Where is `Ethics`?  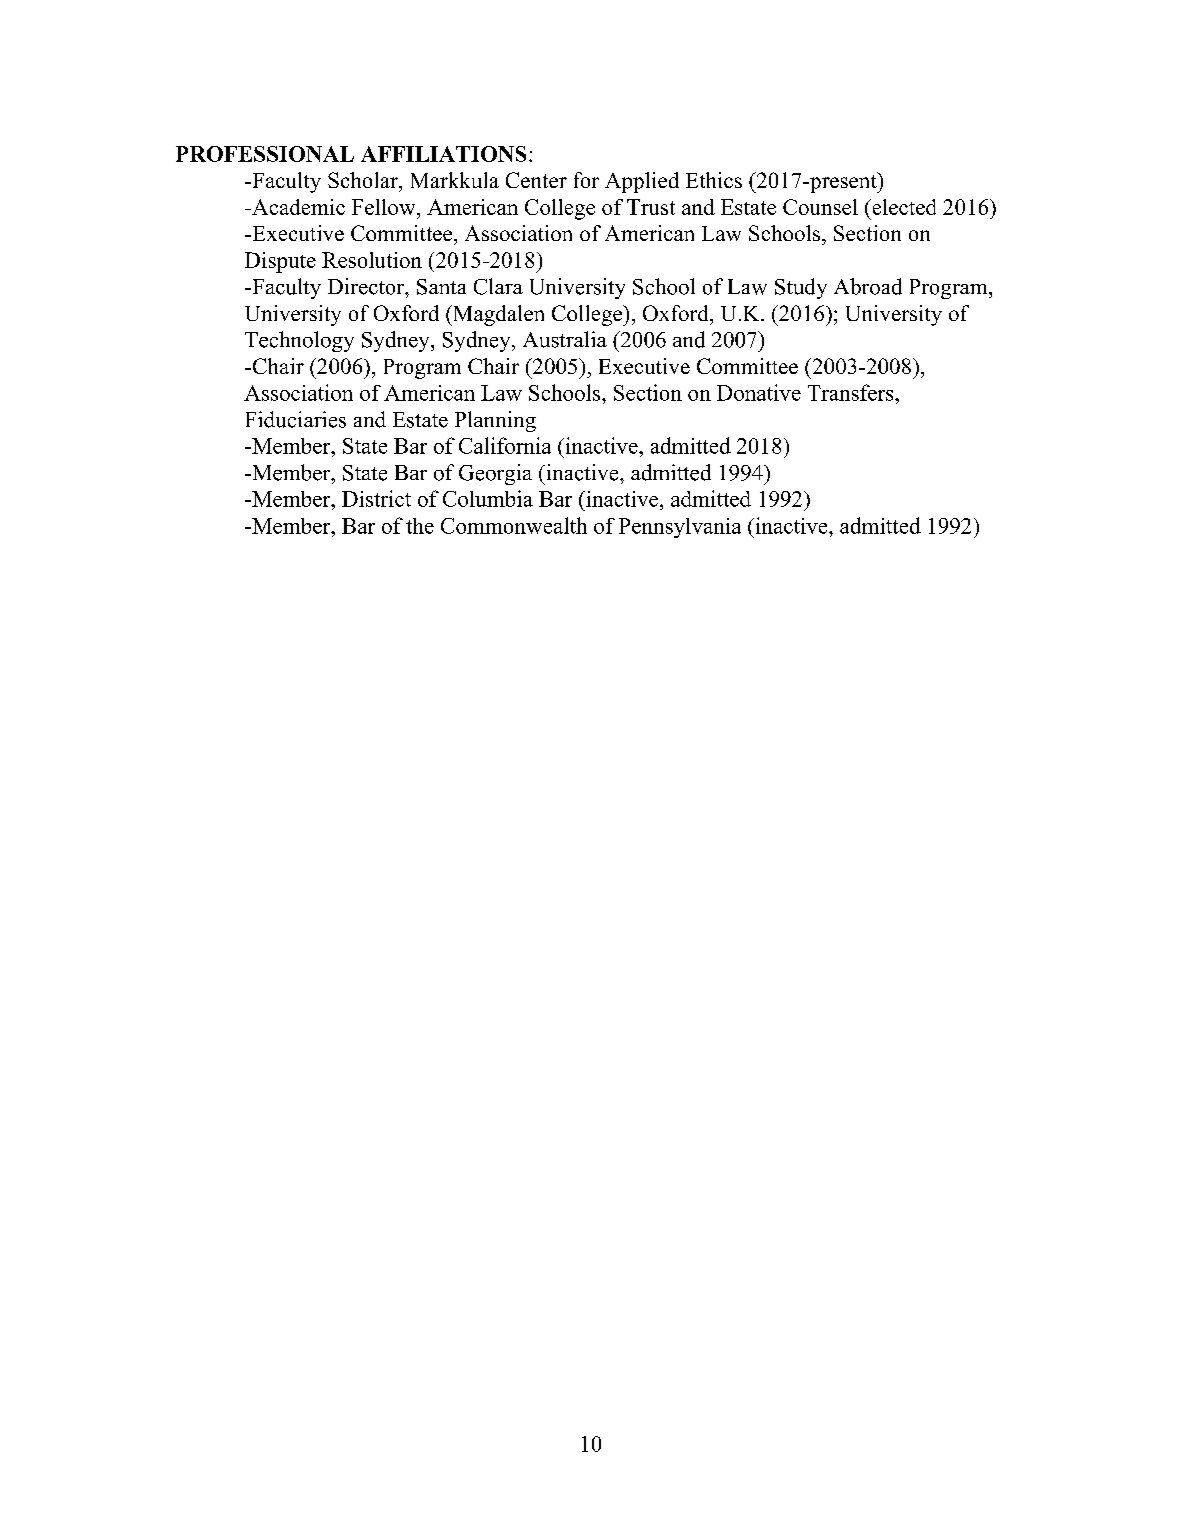
Ethics is located at coordinates (714, 180).
